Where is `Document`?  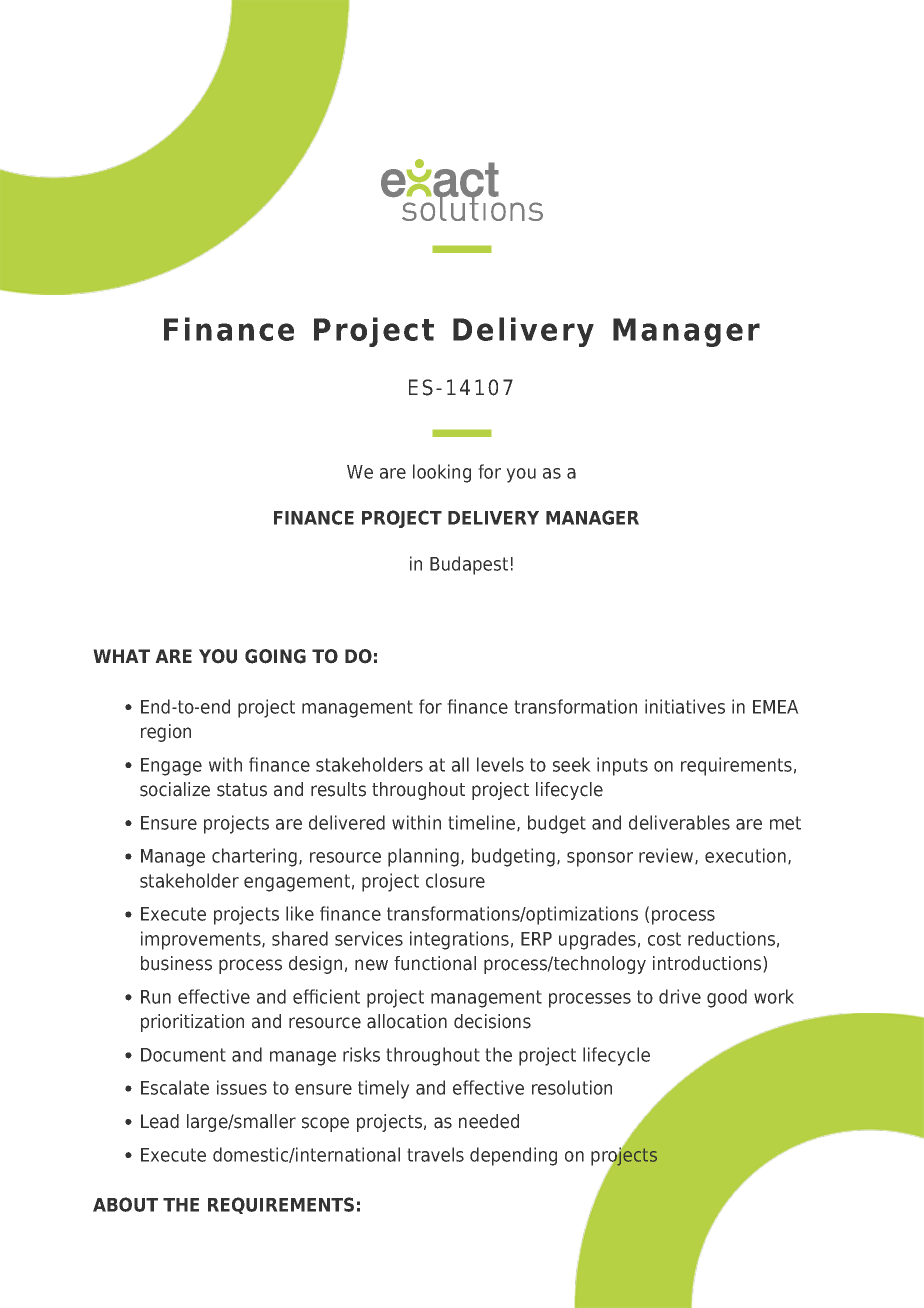
Document is located at coordinates (183, 1055).
